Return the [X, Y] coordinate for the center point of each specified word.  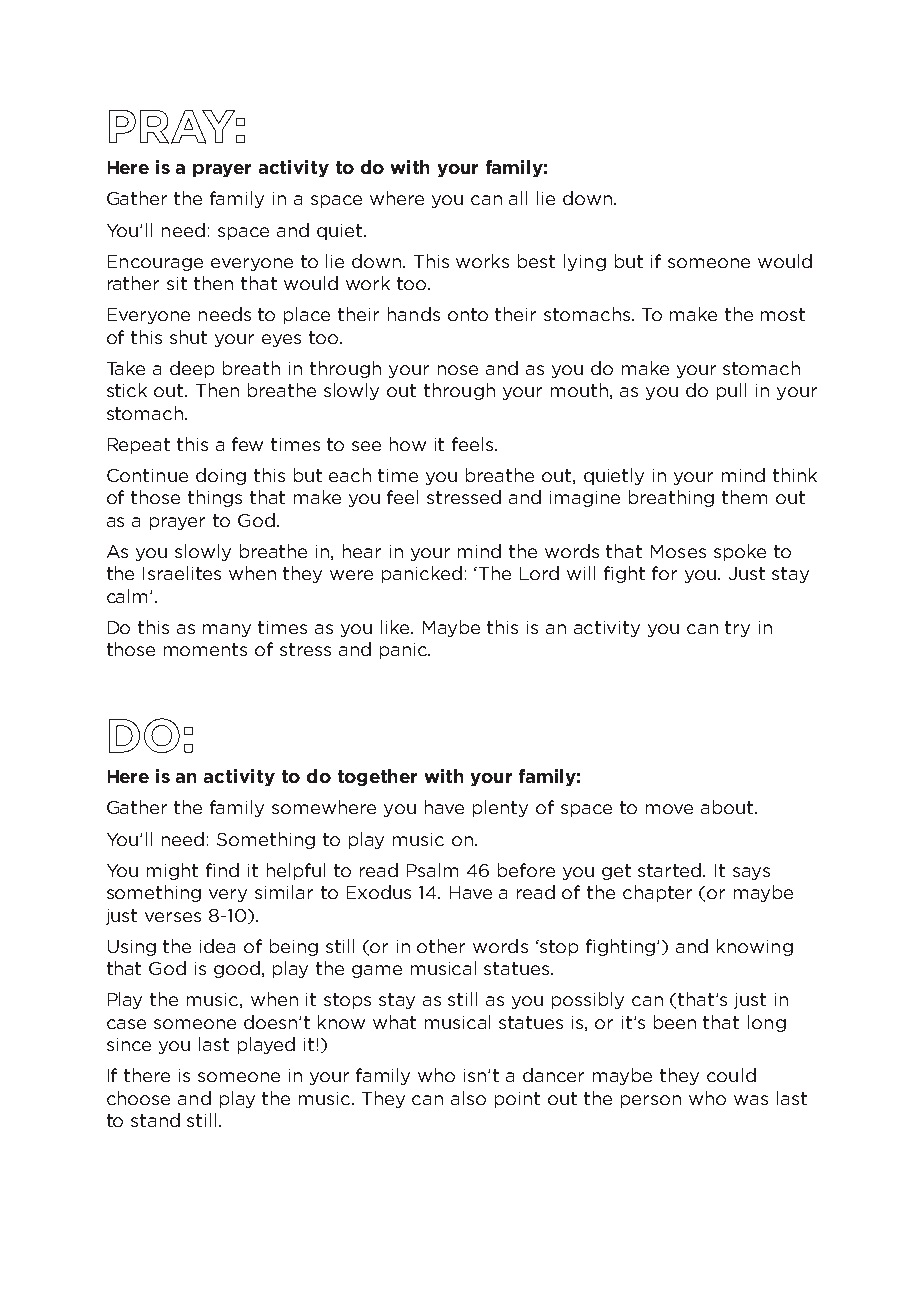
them [744, 497]
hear [362, 551]
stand [155, 1120]
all [518, 198]
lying [585, 262]
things [215, 498]
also [468, 1098]
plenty [500, 808]
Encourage [155, 263]
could [731, 1075]
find [222, 870]
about [728, 807]
